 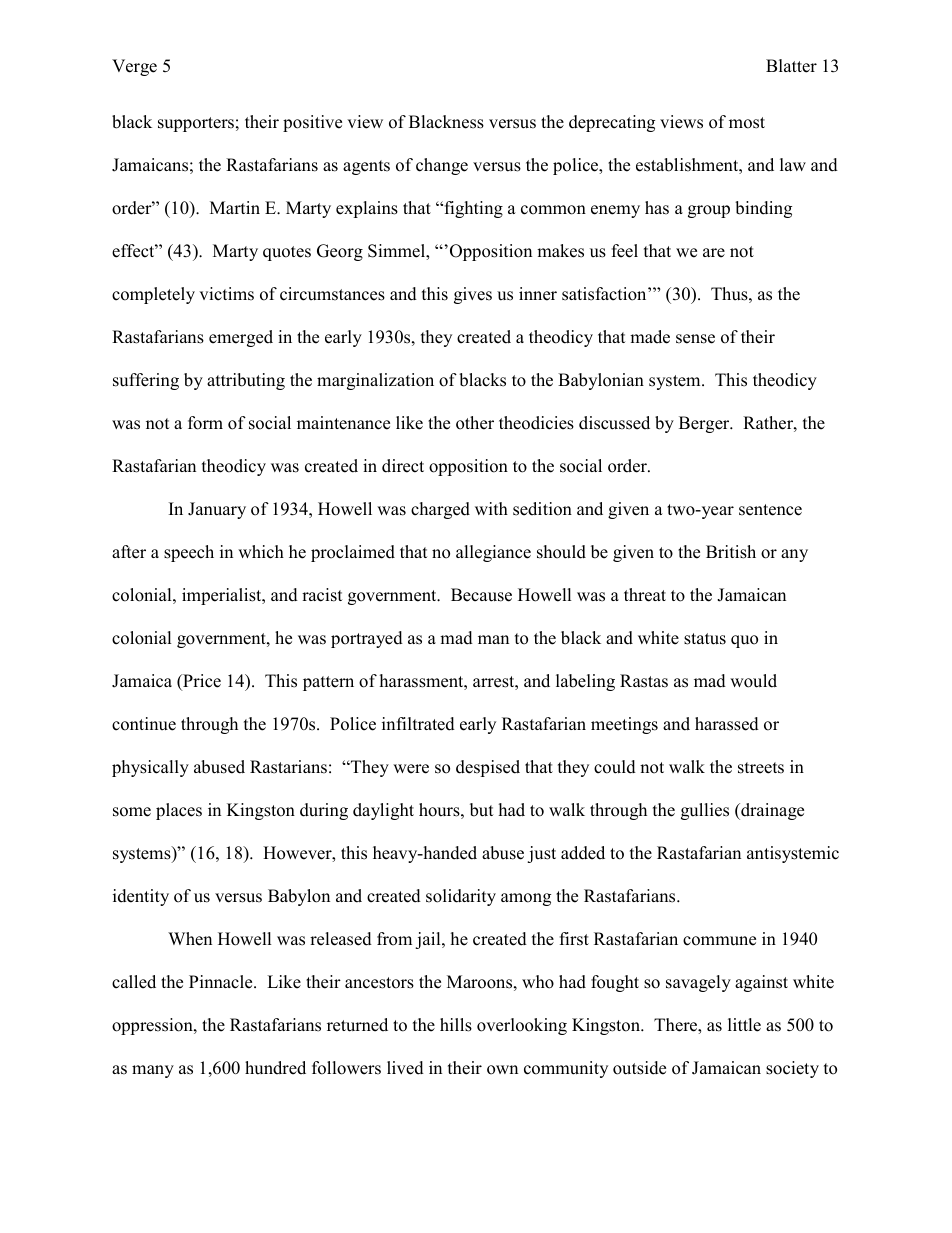 What do you see at coordinates (196, 124) in the document?
I see `supporters` at bounding box center [196, 124].
